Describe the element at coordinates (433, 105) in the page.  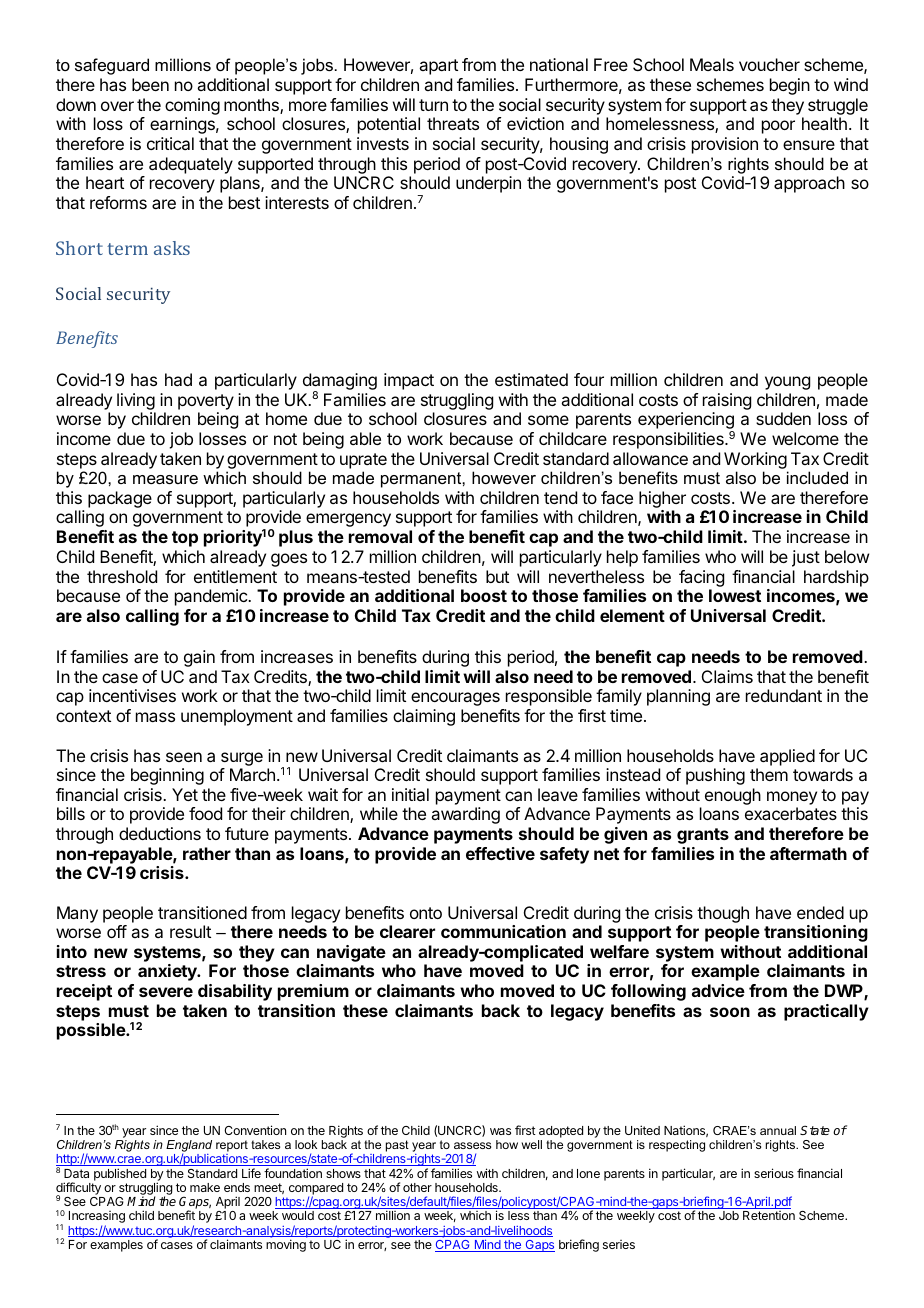
I see `turn` at that location.
